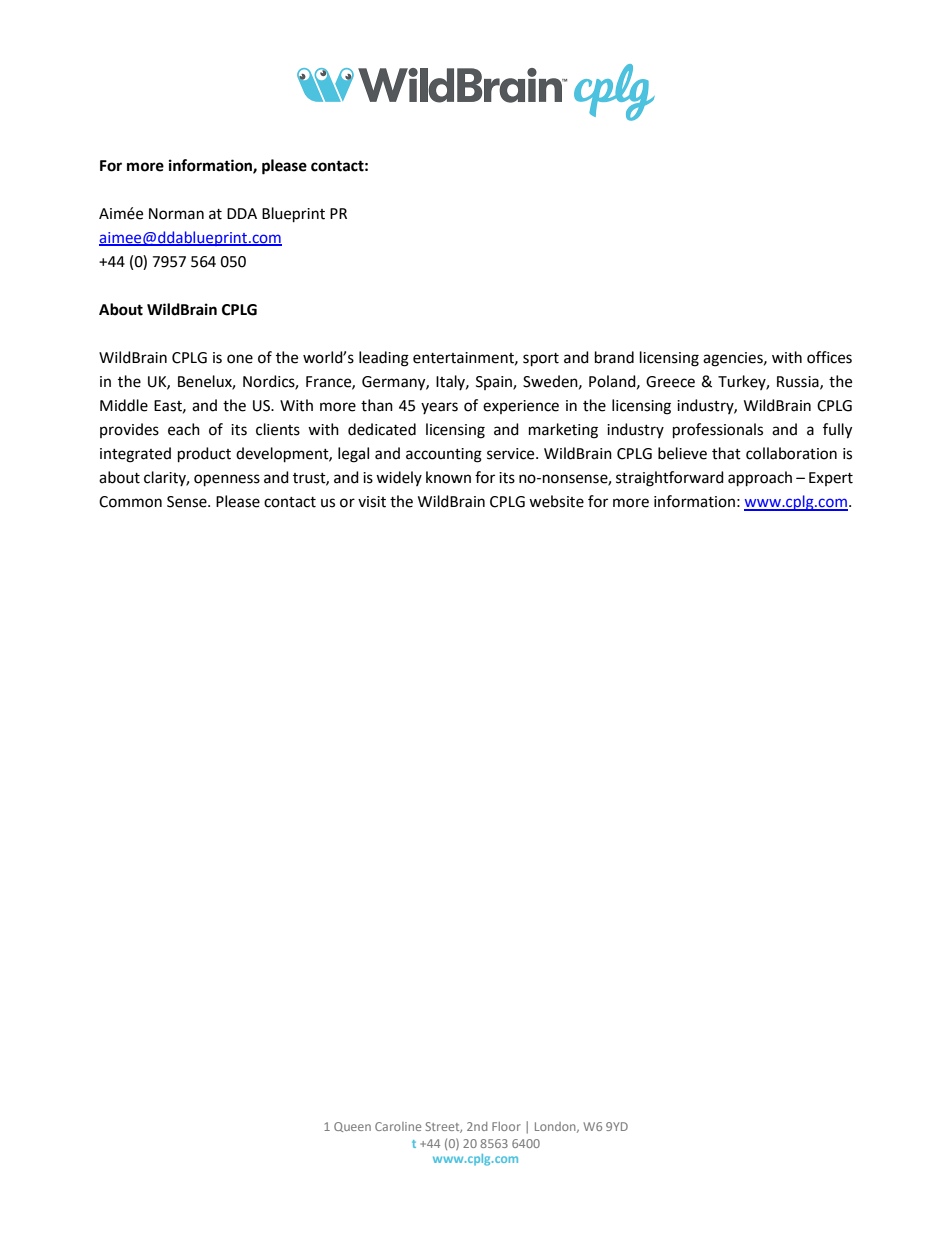 The height and width of the screenshot is (1233, 952). Describe the element at coordinates (829, 357) in the screenshot. I see `offices` at that location.
